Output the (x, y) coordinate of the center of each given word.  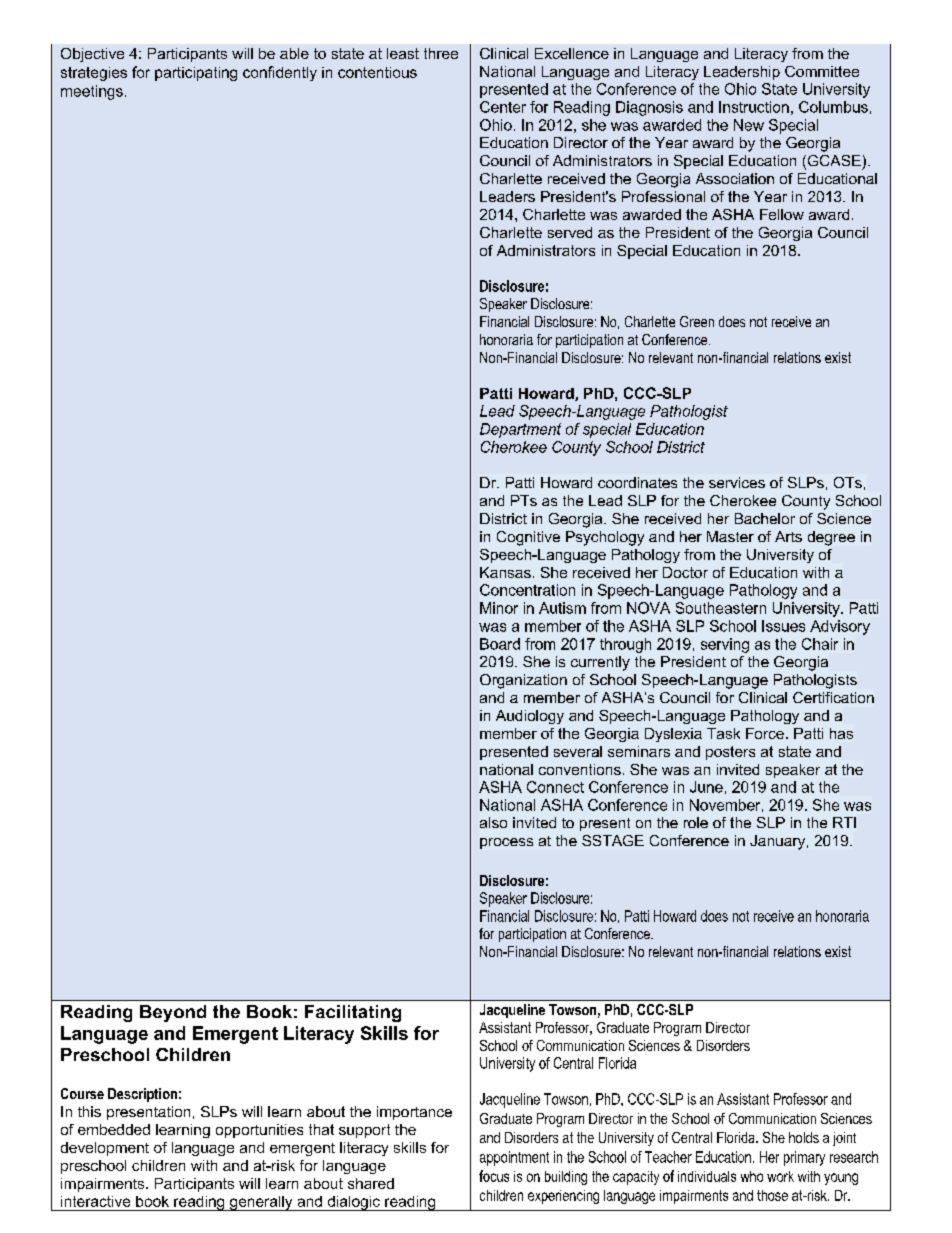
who (752, 1176)
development (105, 1149)
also (493, 822)
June (706, 787)
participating (196, 74)
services (737, 482)
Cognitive (528, 538)
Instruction (754, 107)
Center (503, 107)
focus (494, 1176)
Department (520, 430)
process (506, 843)
